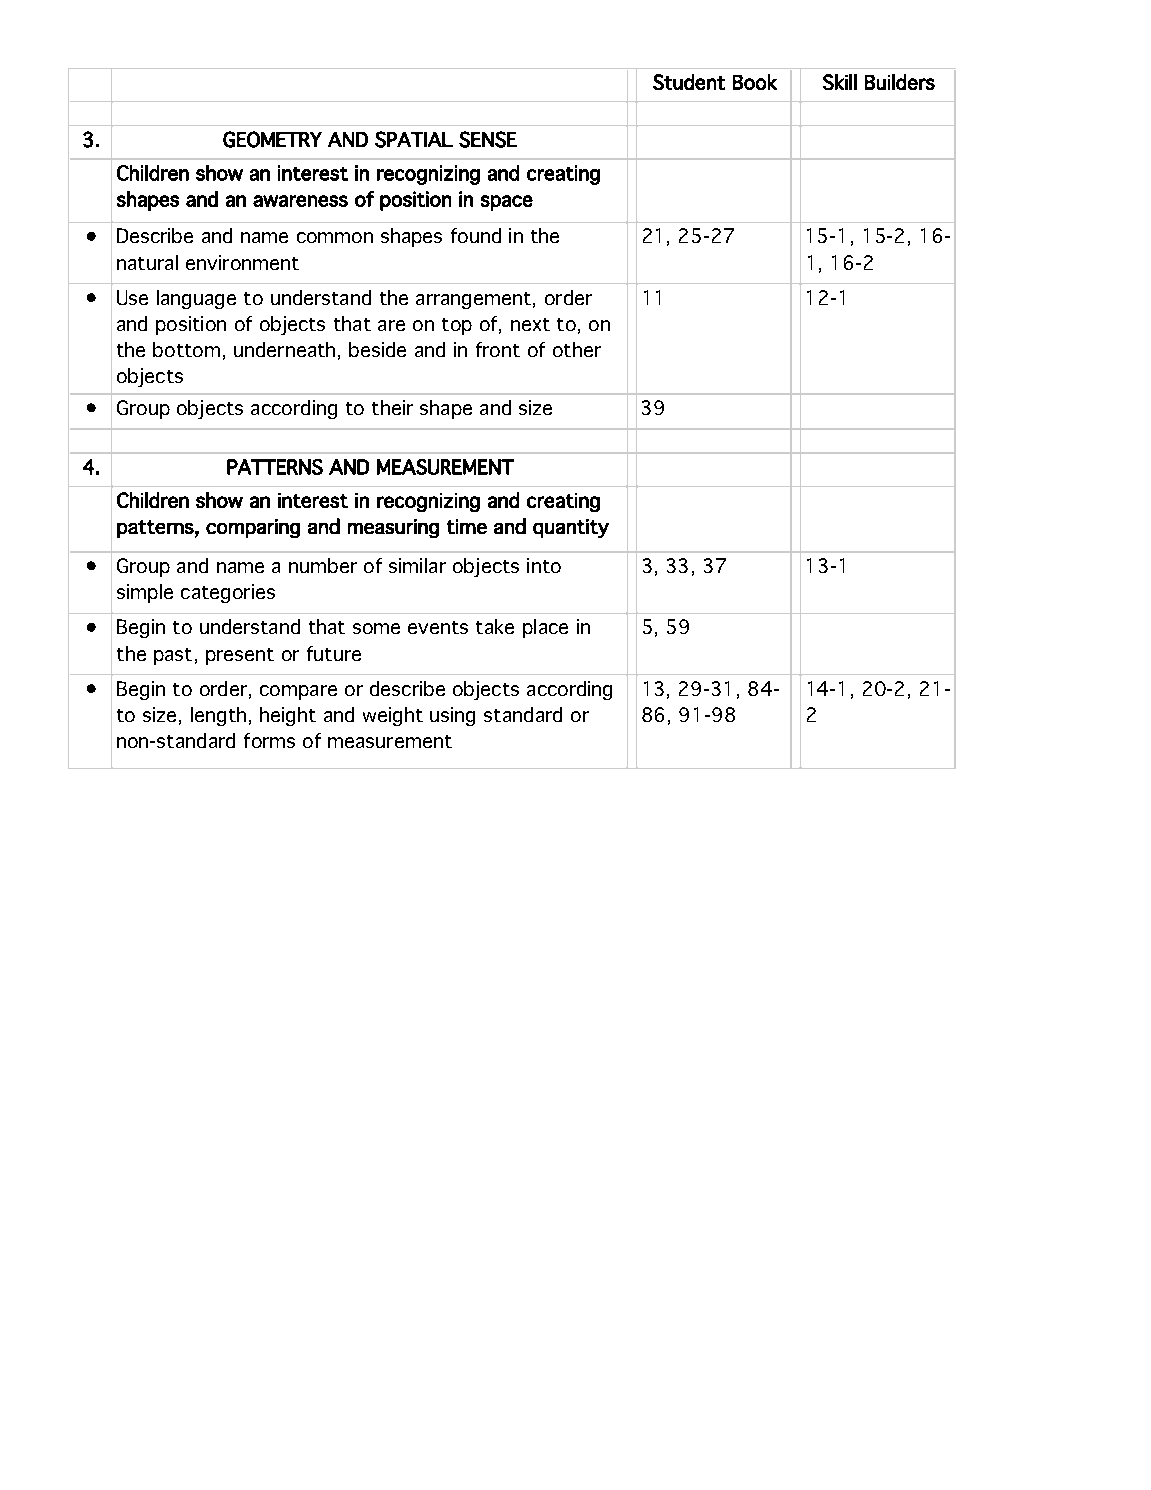 This page has width=1151, height=1490. Describe the element at coordinates (840, 82) in the page. I see `Skill` at that location.
